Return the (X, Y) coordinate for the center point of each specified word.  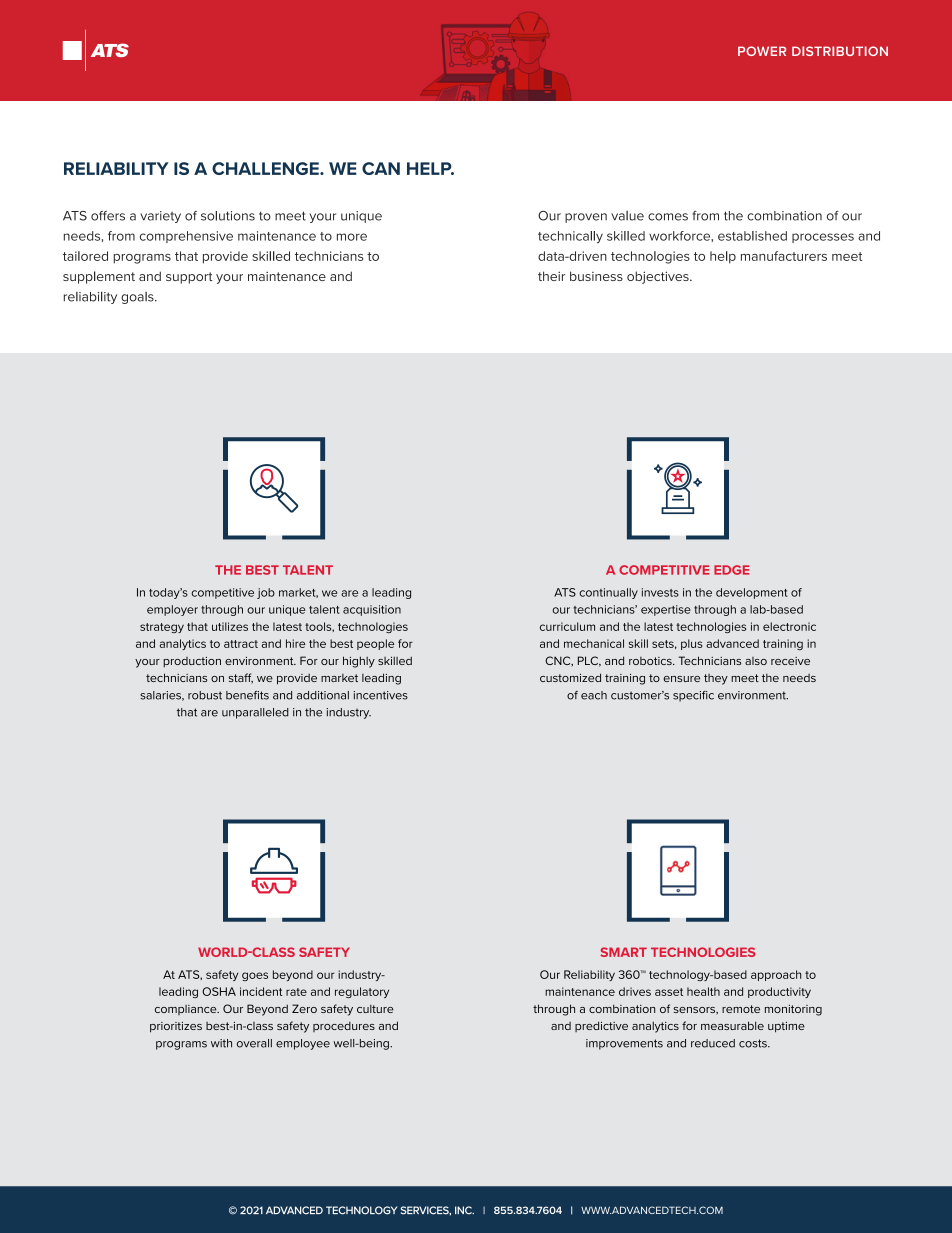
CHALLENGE (266, 168)
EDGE (731, 570)
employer (172, 610)
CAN (381, 168)
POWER (762, 51)
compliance (187, 1010)
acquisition (372, 610)
